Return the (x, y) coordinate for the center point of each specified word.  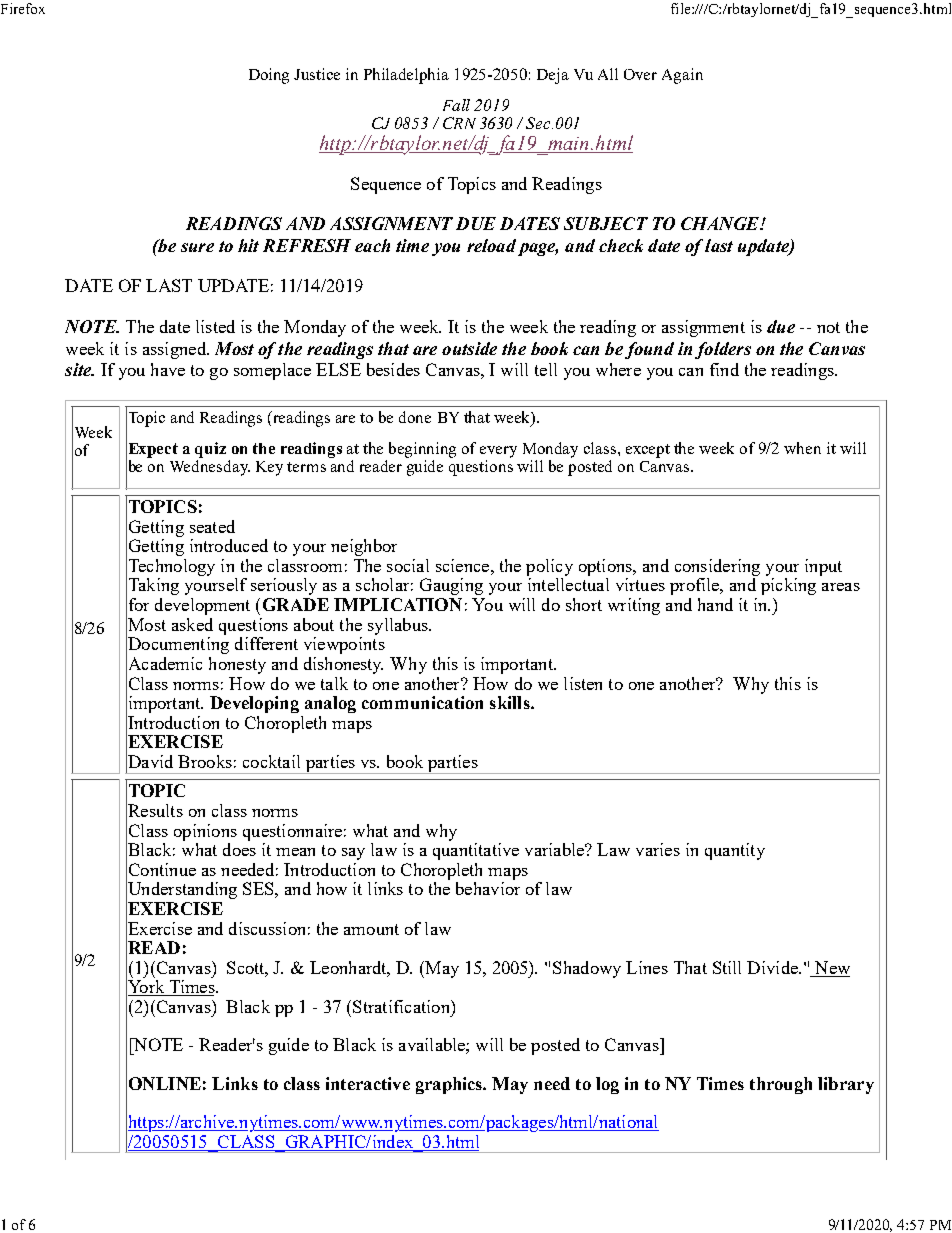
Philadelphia (406, 76)
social (408, 565)
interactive (368, 1083)
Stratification (402, 1006)
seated (212, 526)
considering (717, 567)
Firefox (23, 8)
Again (682, 76)
